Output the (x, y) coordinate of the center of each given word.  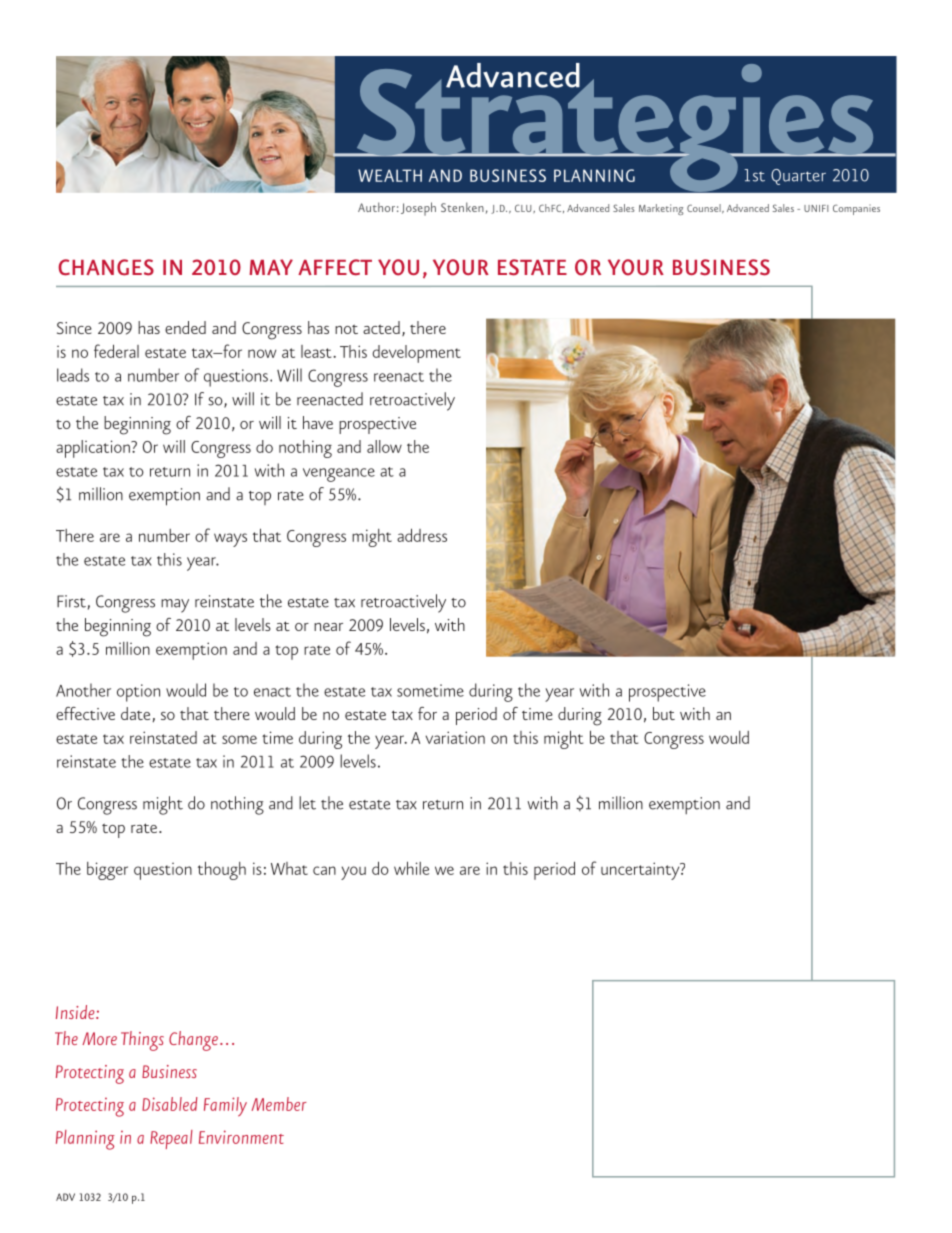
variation (455, 737)
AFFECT (335, 267)
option (138, 693)
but (664, 713)
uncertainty (641, 871)
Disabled (170, 1104)
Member (279, 1104)
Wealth (390, 175)
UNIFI (816, 208)
